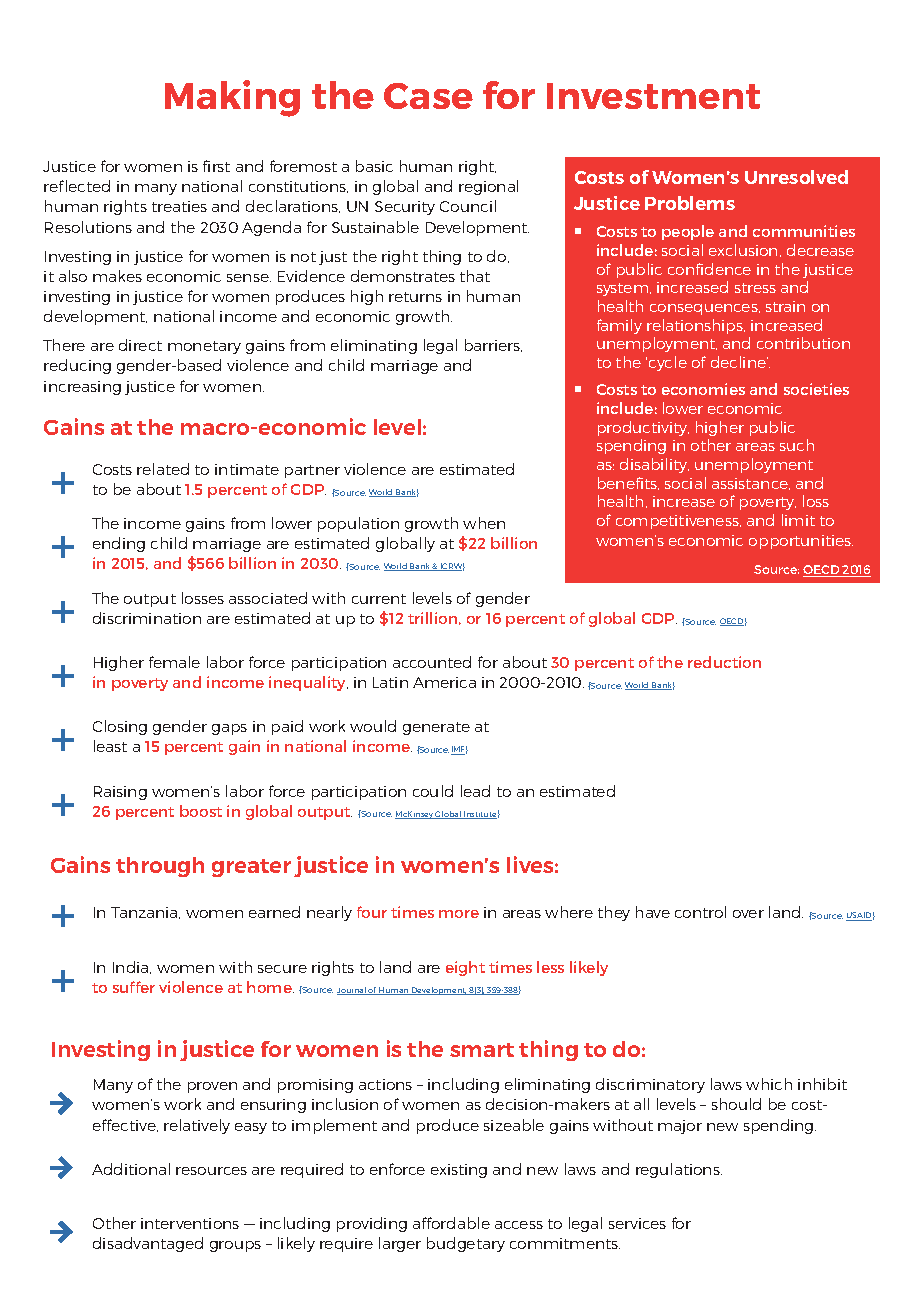 Image resolution: width=924 pixels, height=1308 pixels. What do you see at coordinates (724, 662) in the image?
I see `reduction` at bounding box center [724, 662].
